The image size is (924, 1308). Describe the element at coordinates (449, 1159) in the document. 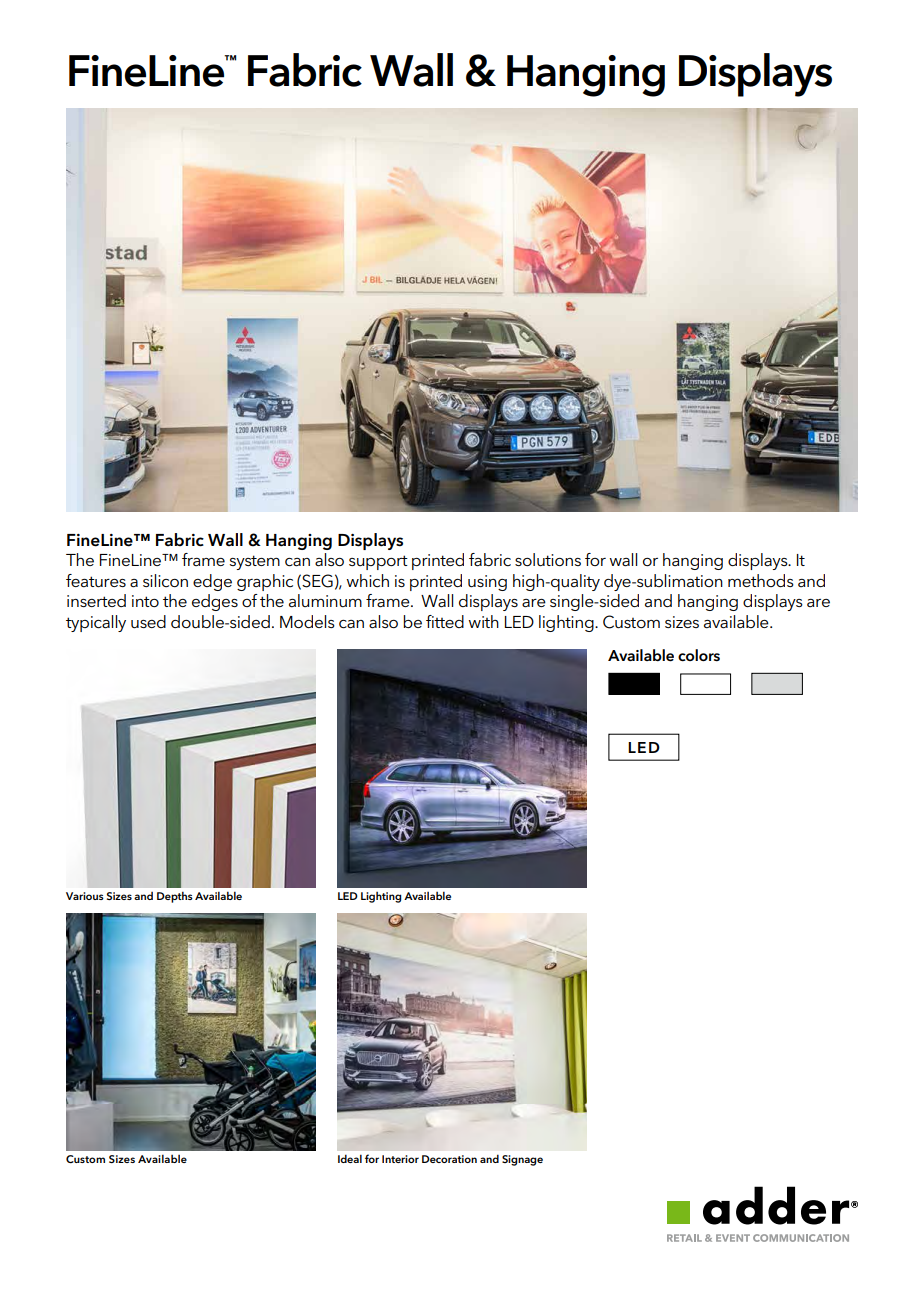

I see `Decoration` at that location.
